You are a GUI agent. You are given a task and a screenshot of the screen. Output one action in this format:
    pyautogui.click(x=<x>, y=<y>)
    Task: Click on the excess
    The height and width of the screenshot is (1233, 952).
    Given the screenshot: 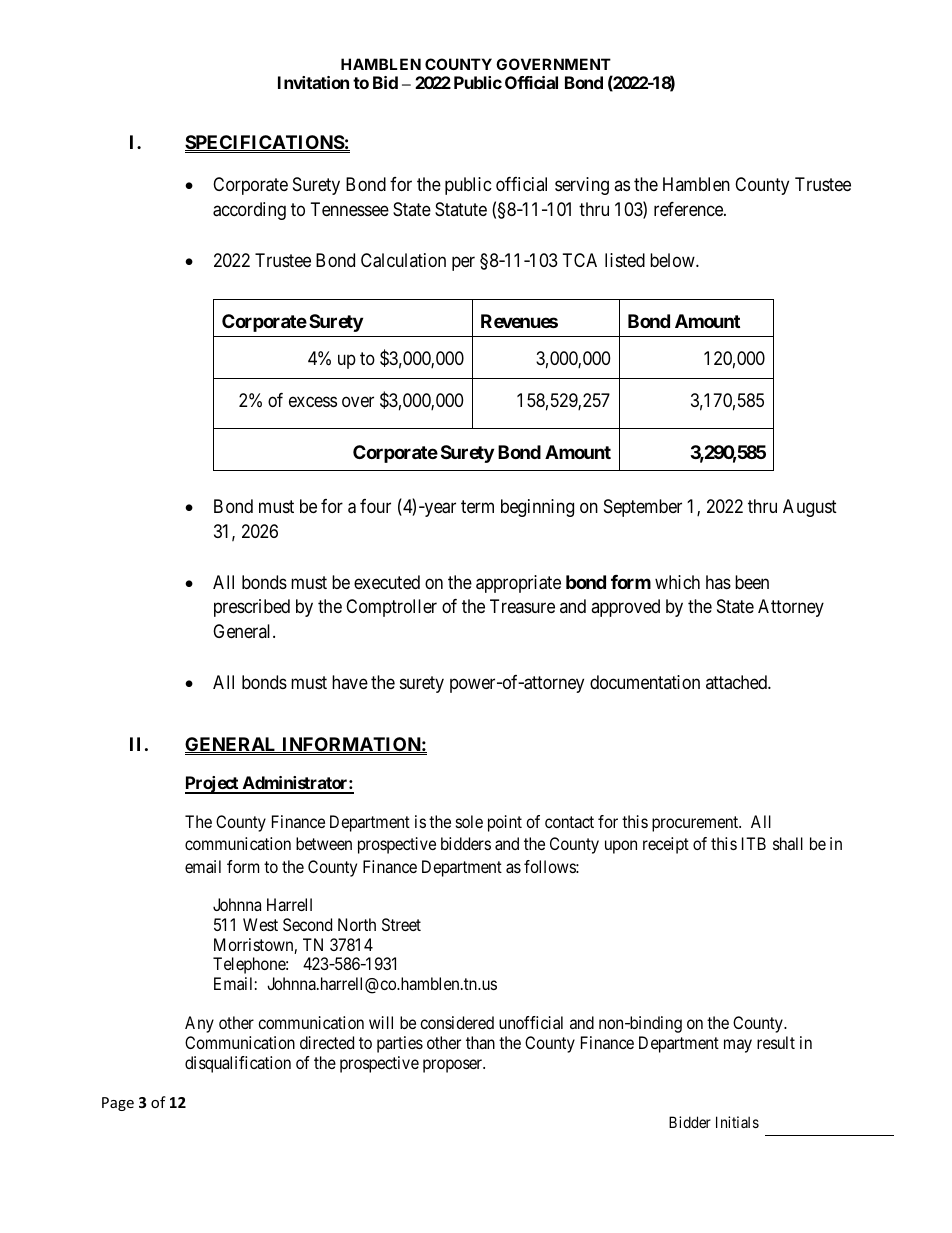 What is the action you would take?
    pyautogui.click(x=313, y=401)
